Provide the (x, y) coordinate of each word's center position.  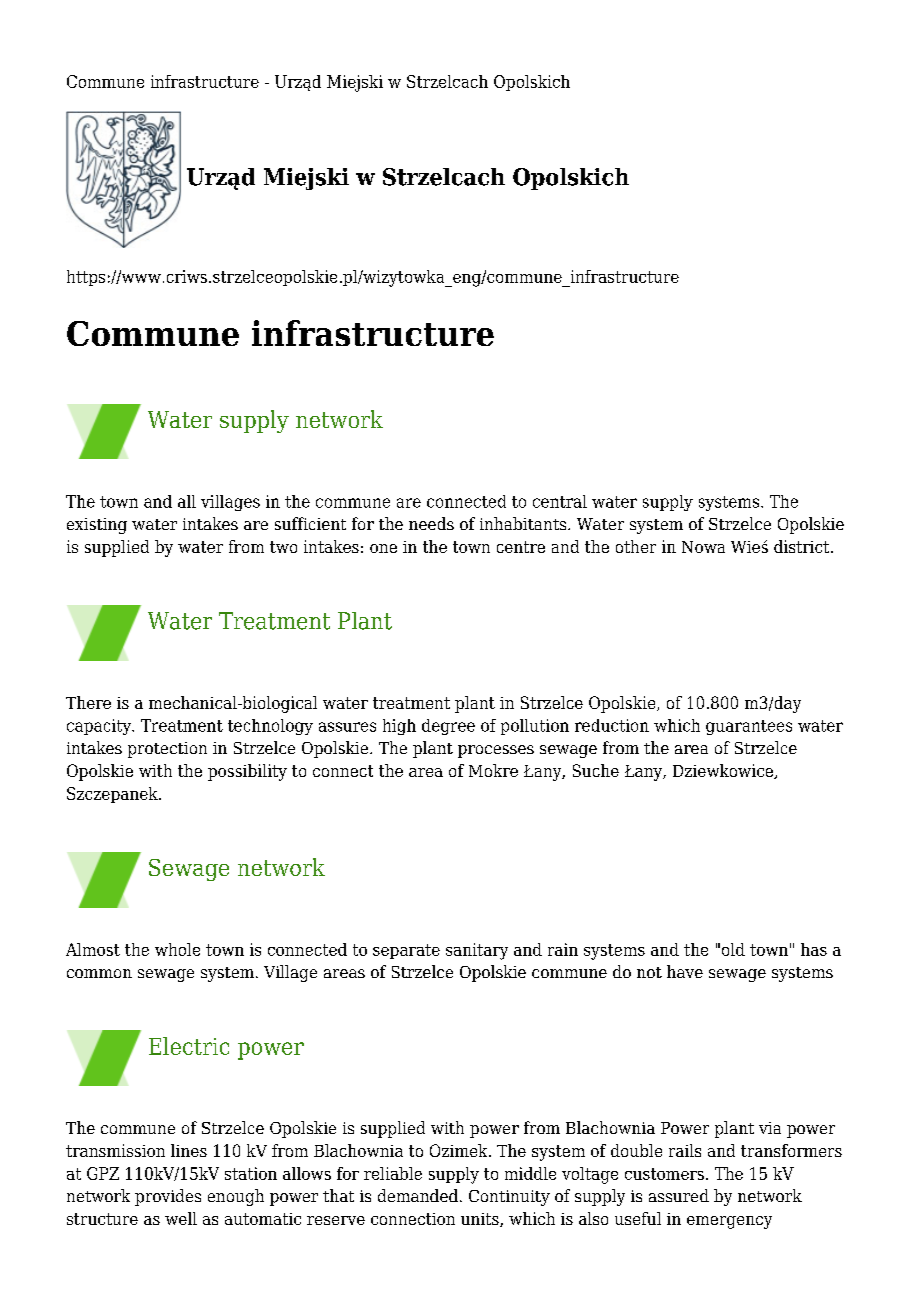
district (803, 546)
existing (97, 526)
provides (168, 1197)
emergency (729, 1222)
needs (431, 523)
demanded (418, 1195)
